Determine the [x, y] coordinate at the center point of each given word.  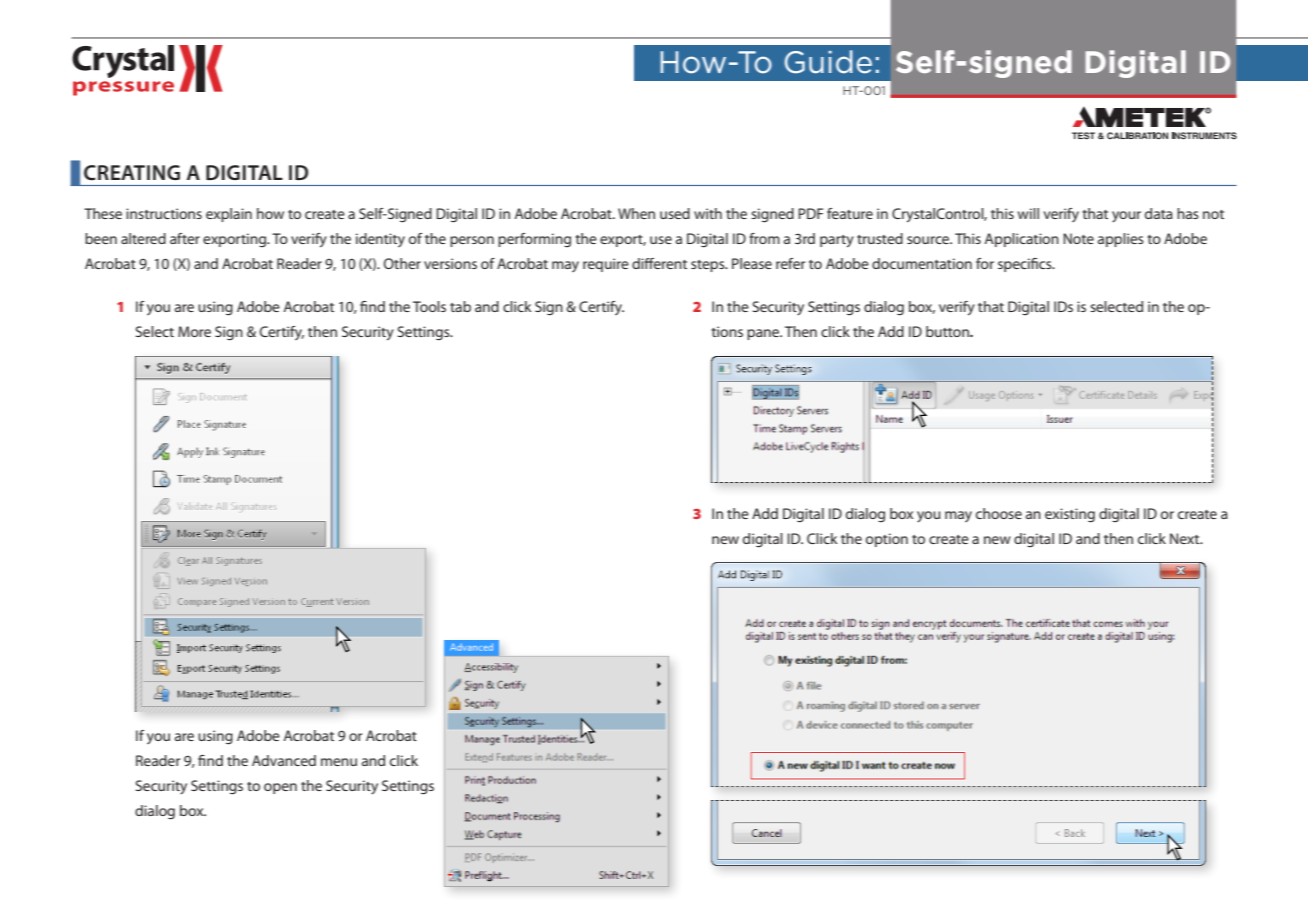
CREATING [132, 173]
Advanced [284, 760]
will [1028, 213]
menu [339, 762]
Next [1186, 538]
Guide [828, 62]
